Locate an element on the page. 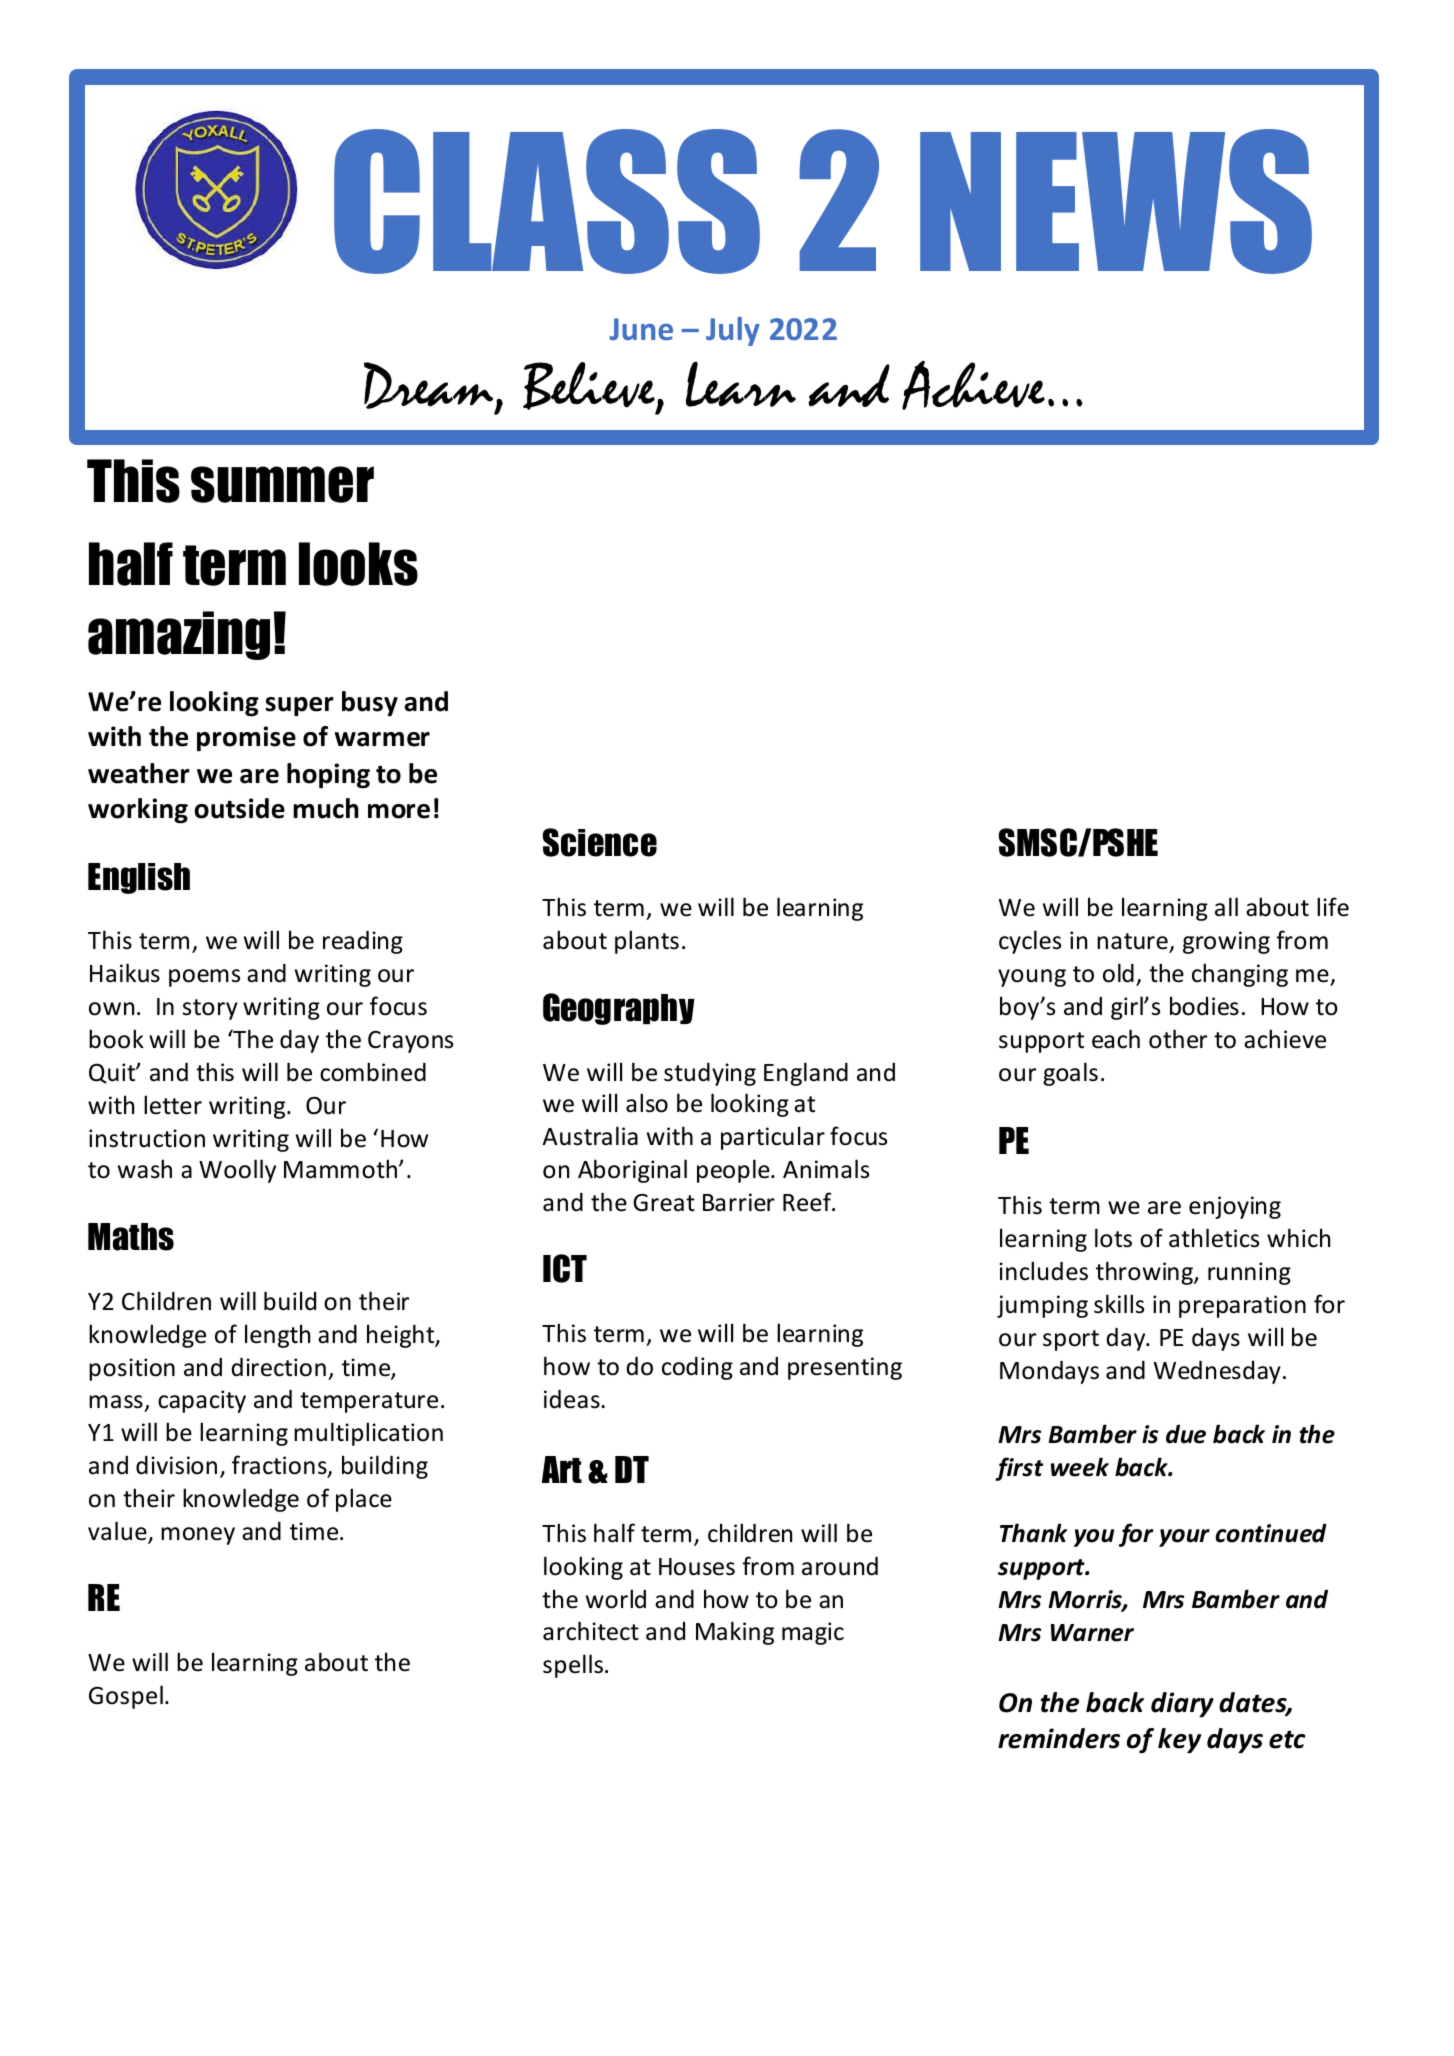 The width and height of the document is (1454, 2056). Dream is located at coordinates (430, 387).
